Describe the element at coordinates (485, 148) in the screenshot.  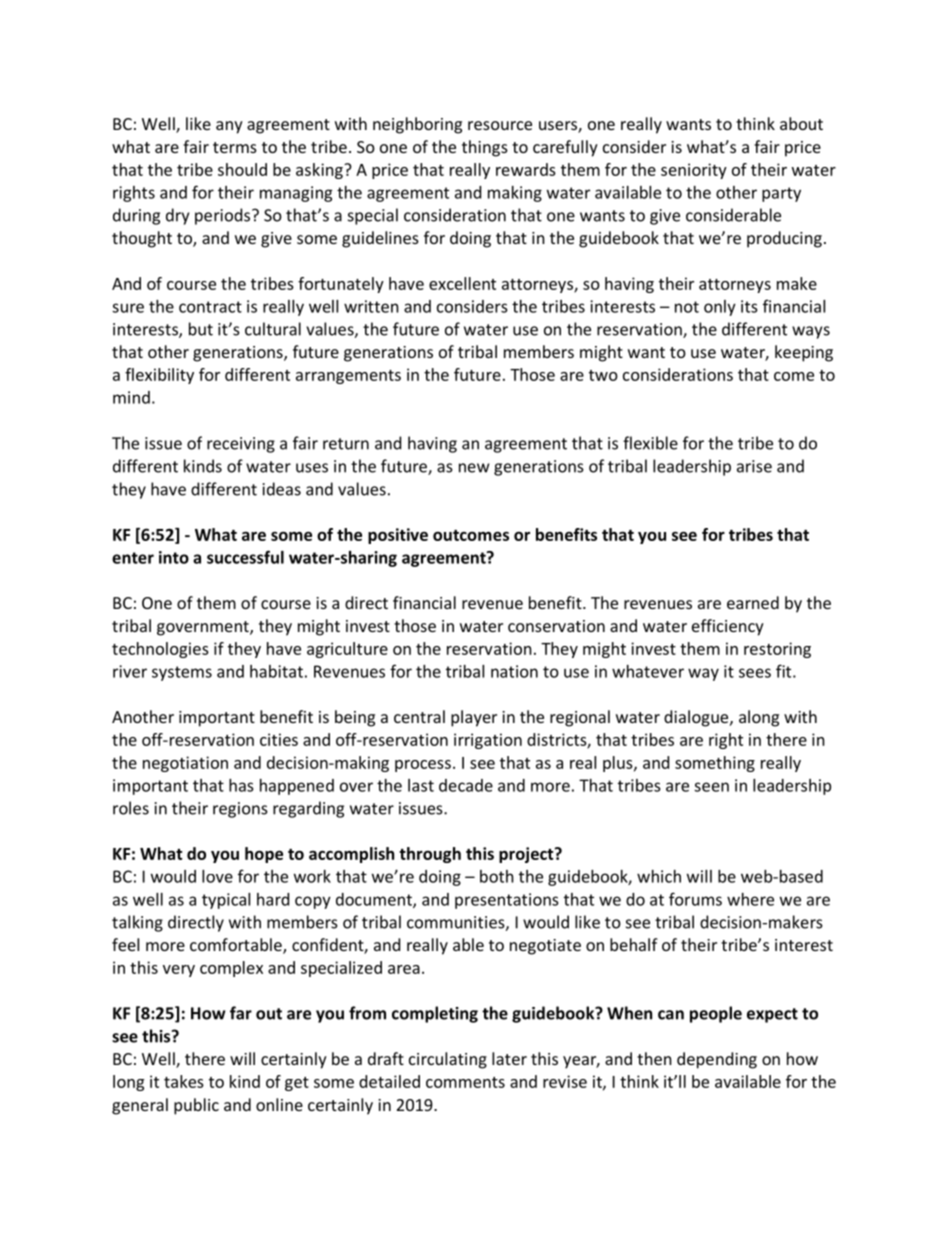
I see `things` at that location.
